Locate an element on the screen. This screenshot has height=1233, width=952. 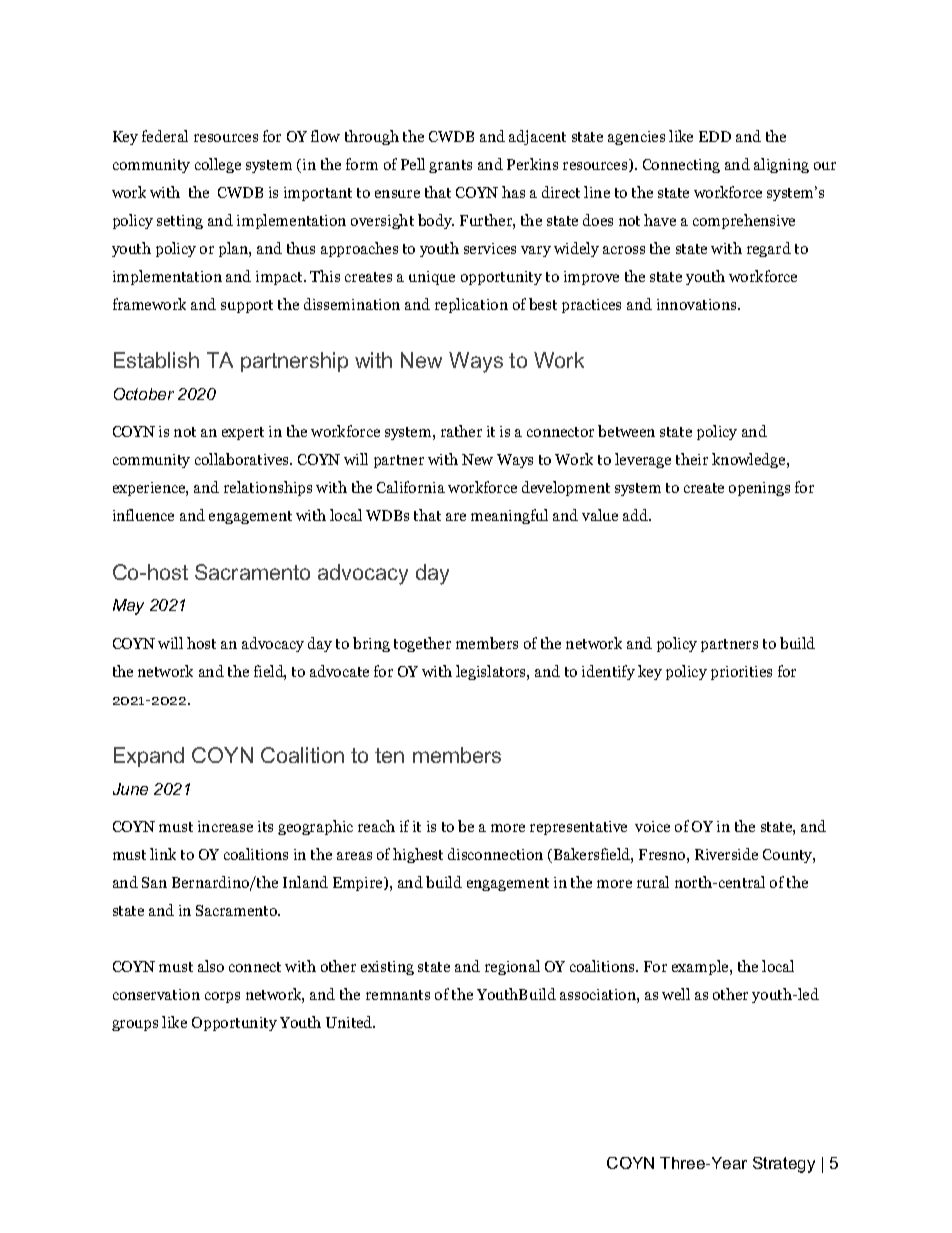
groups is located at coordinates (135, 1025).
